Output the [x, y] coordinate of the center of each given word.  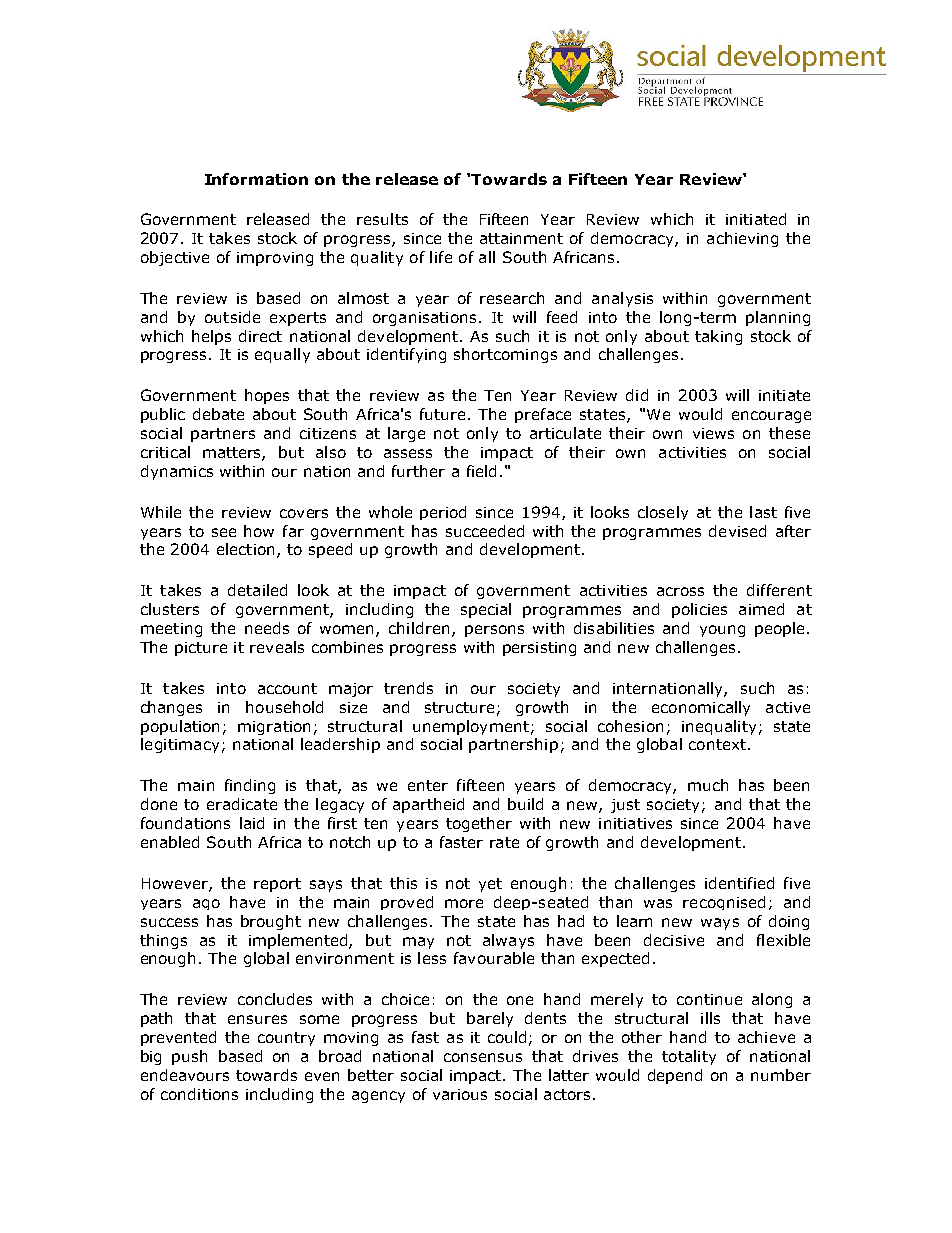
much [708, 785]
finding [250, 786]
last [763, 512]
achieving [742, 239]
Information [256, 179]
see [224, 532]
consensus [483, 1057]
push [189, 1057]
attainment [521, 238]
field [481, 471]
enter [428, 785]
